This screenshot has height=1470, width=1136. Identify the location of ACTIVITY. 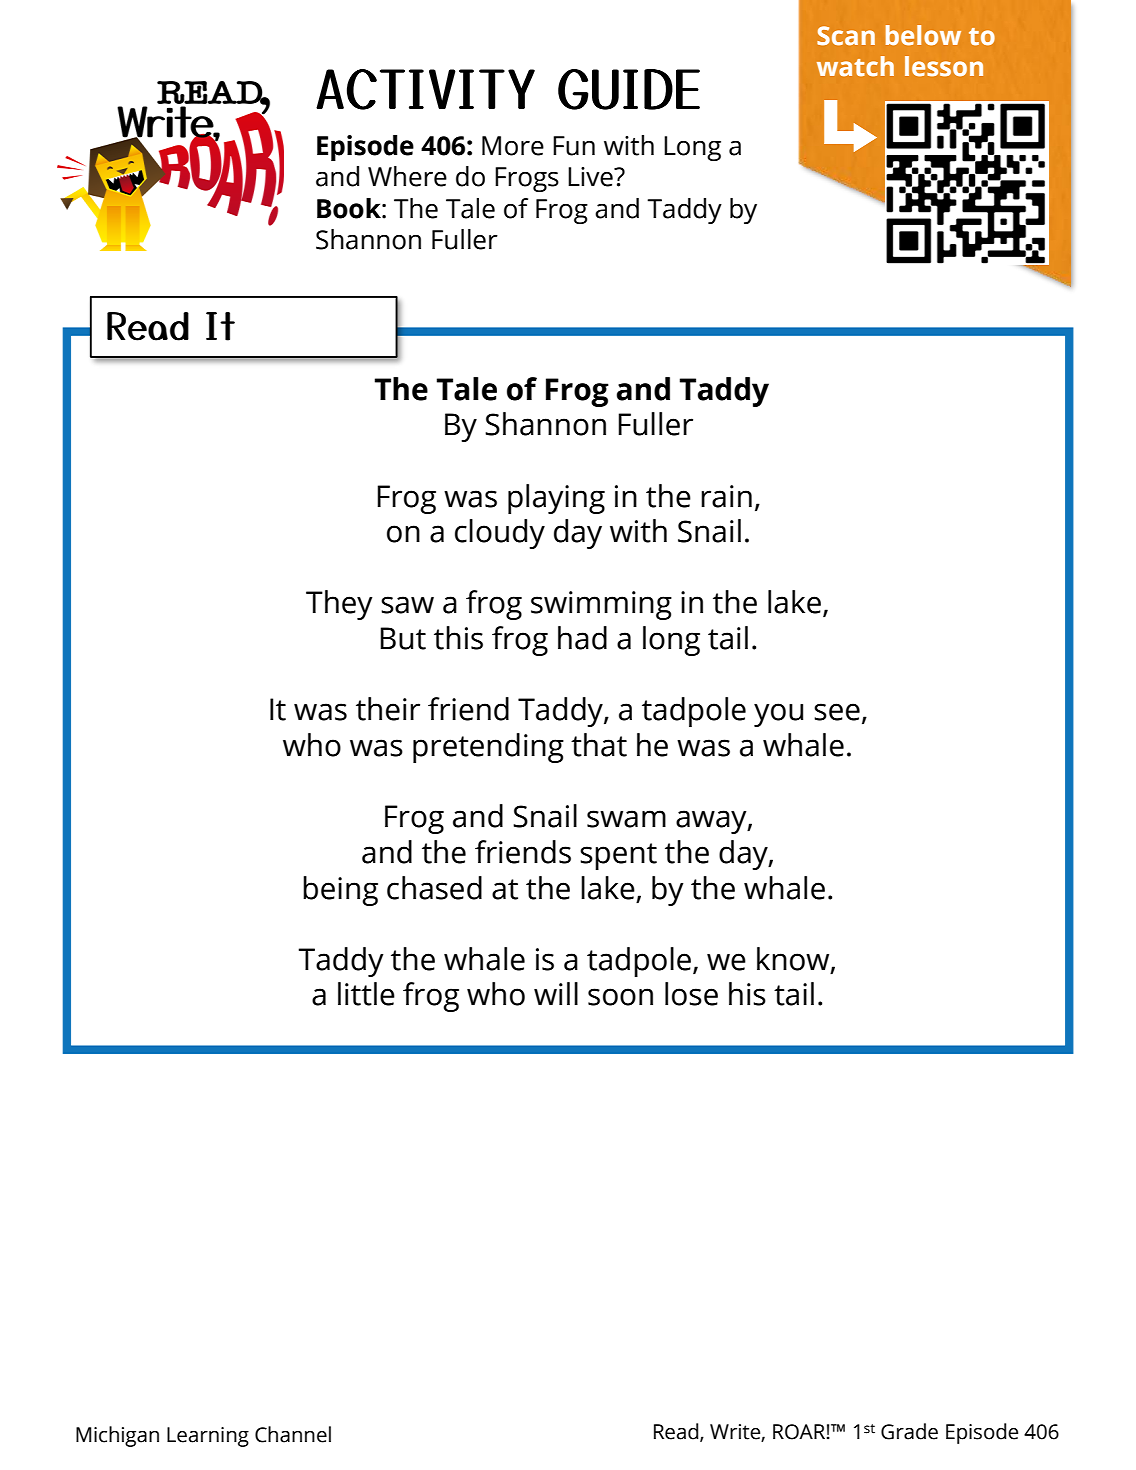
(425, 89).
